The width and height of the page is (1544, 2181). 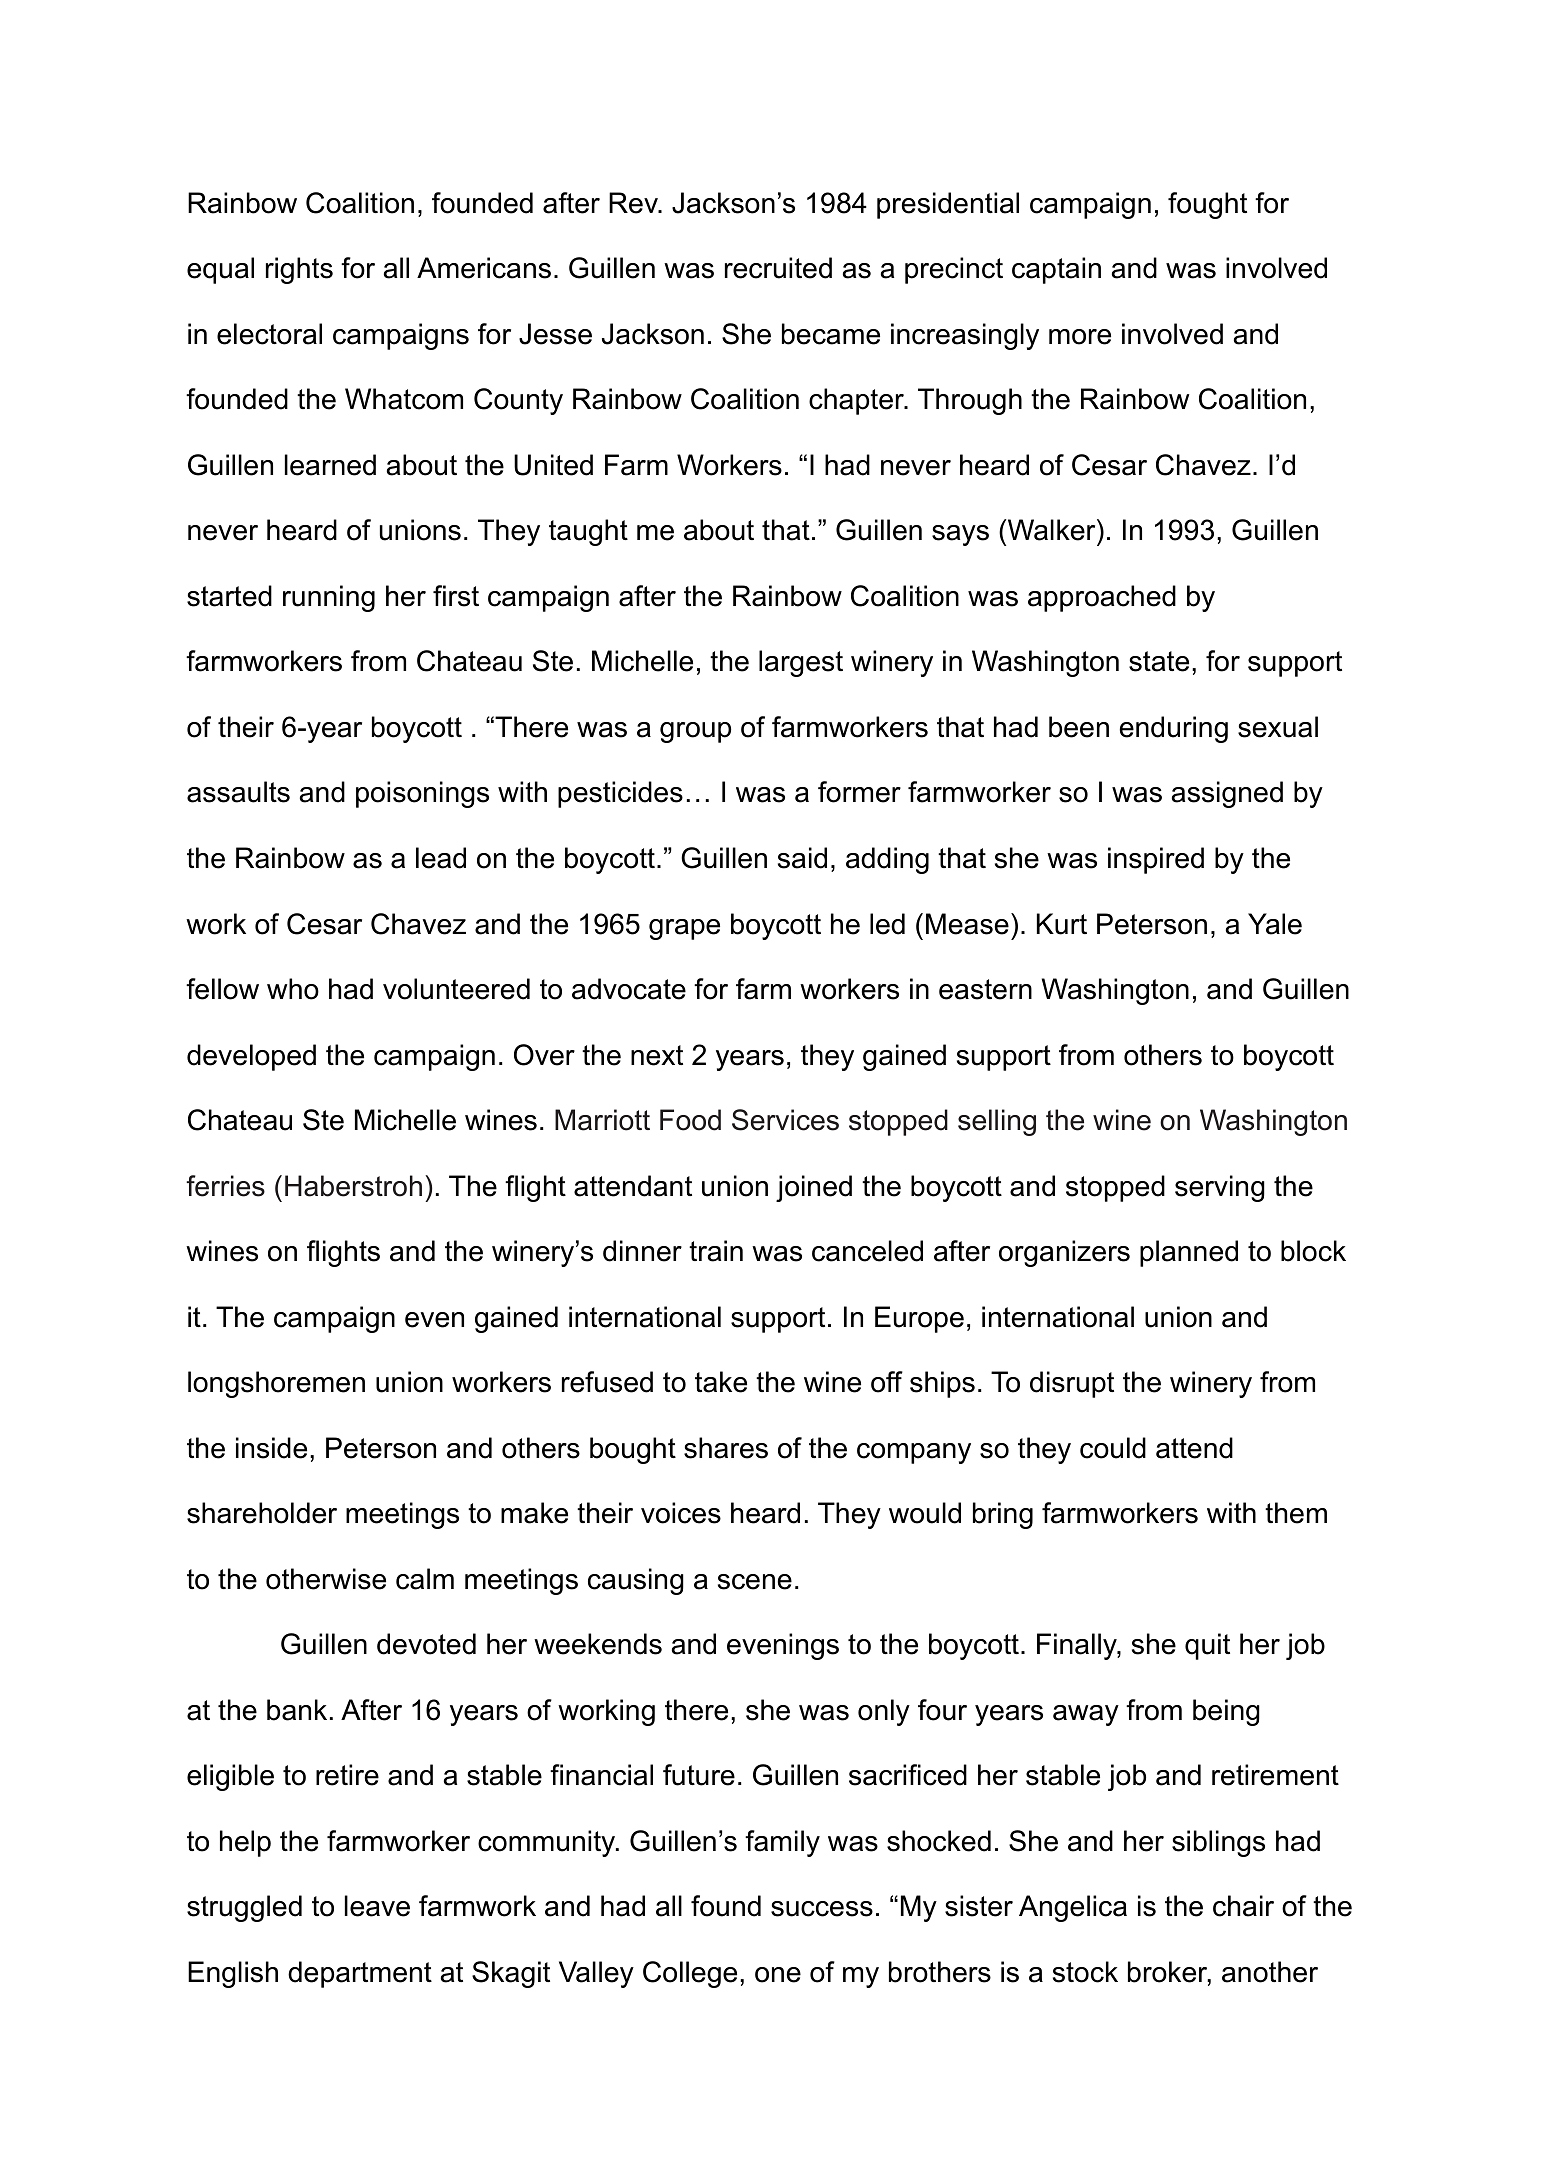 I want to click on rights, so click(x=299, y=270).
